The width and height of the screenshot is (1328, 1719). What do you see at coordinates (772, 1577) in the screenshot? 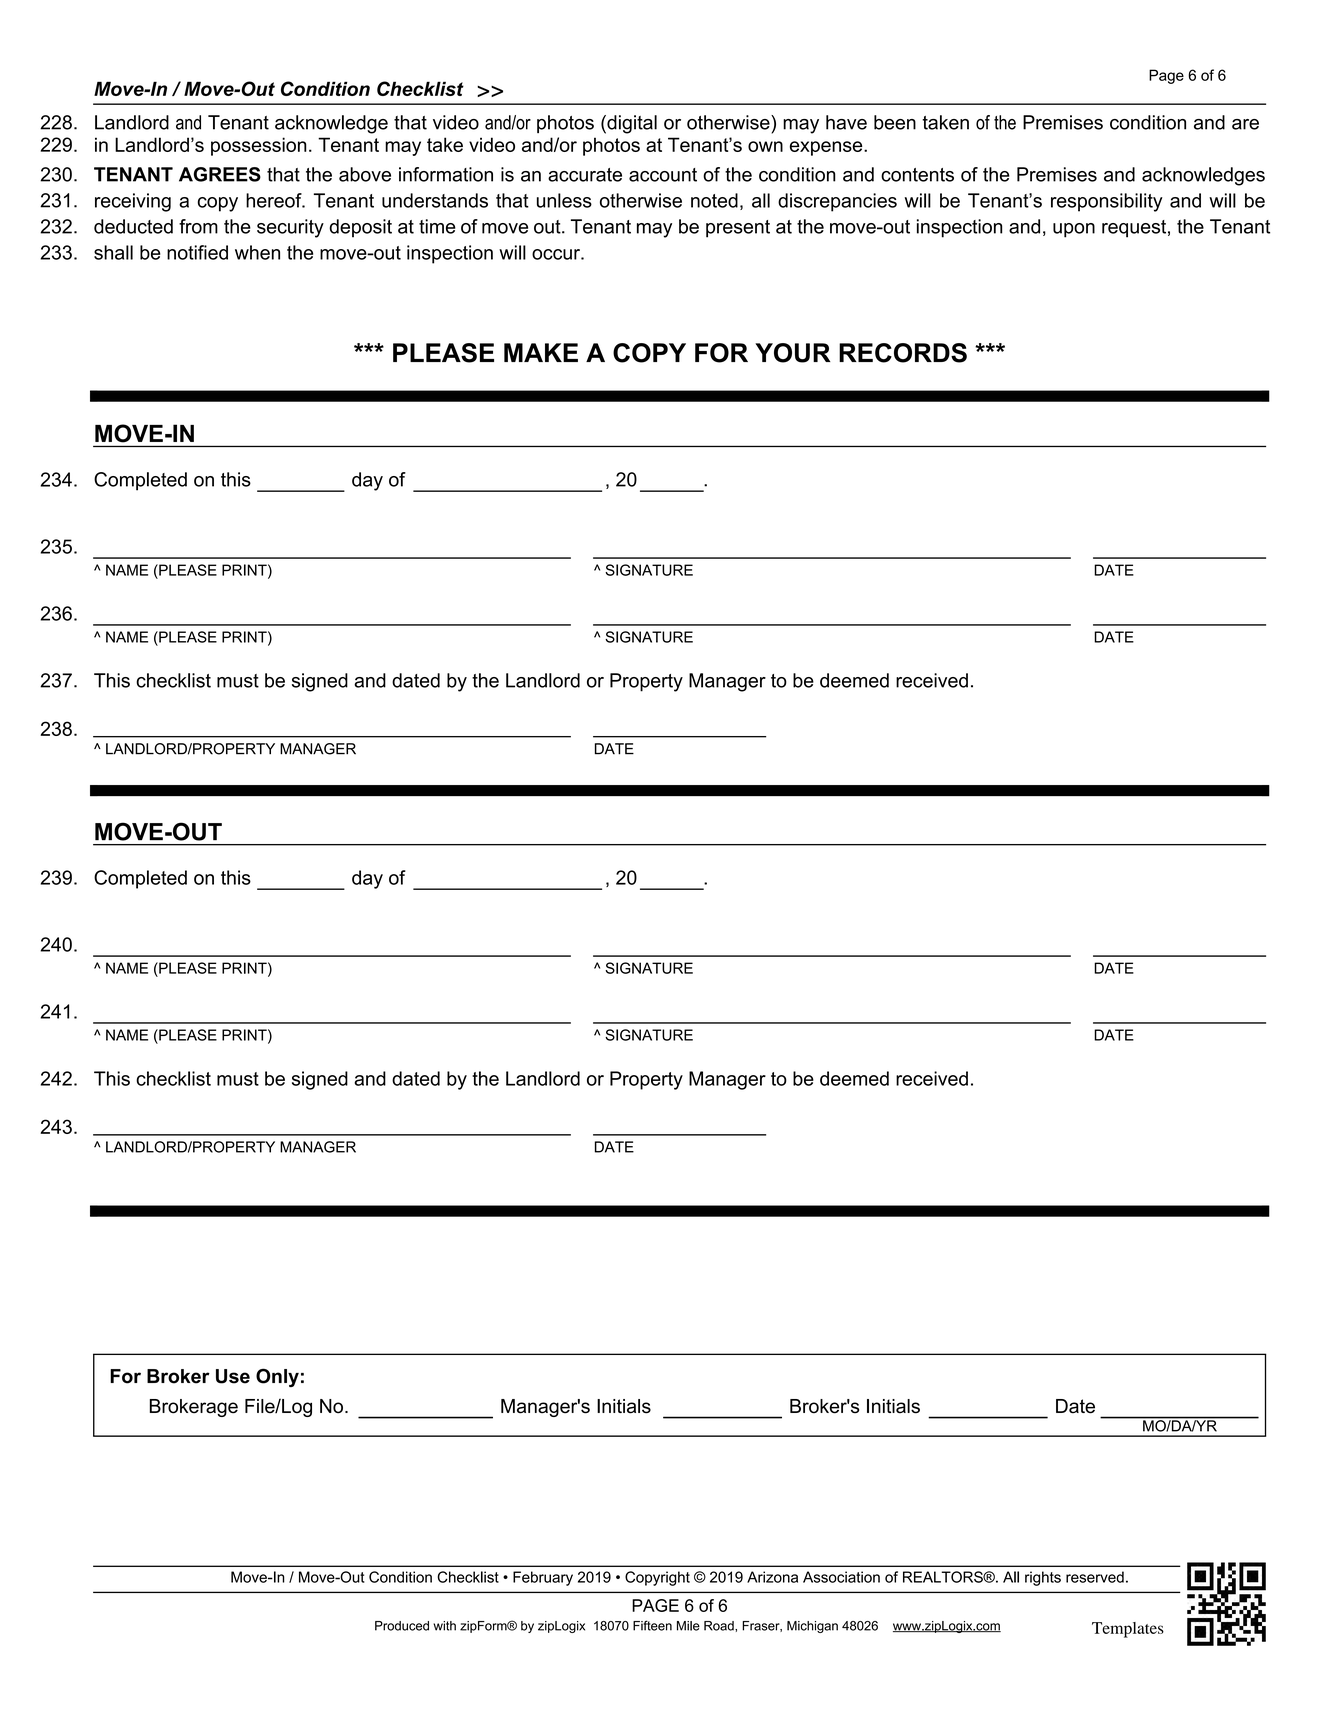
I see `Arizona` at bounding box center [772, 1577].
